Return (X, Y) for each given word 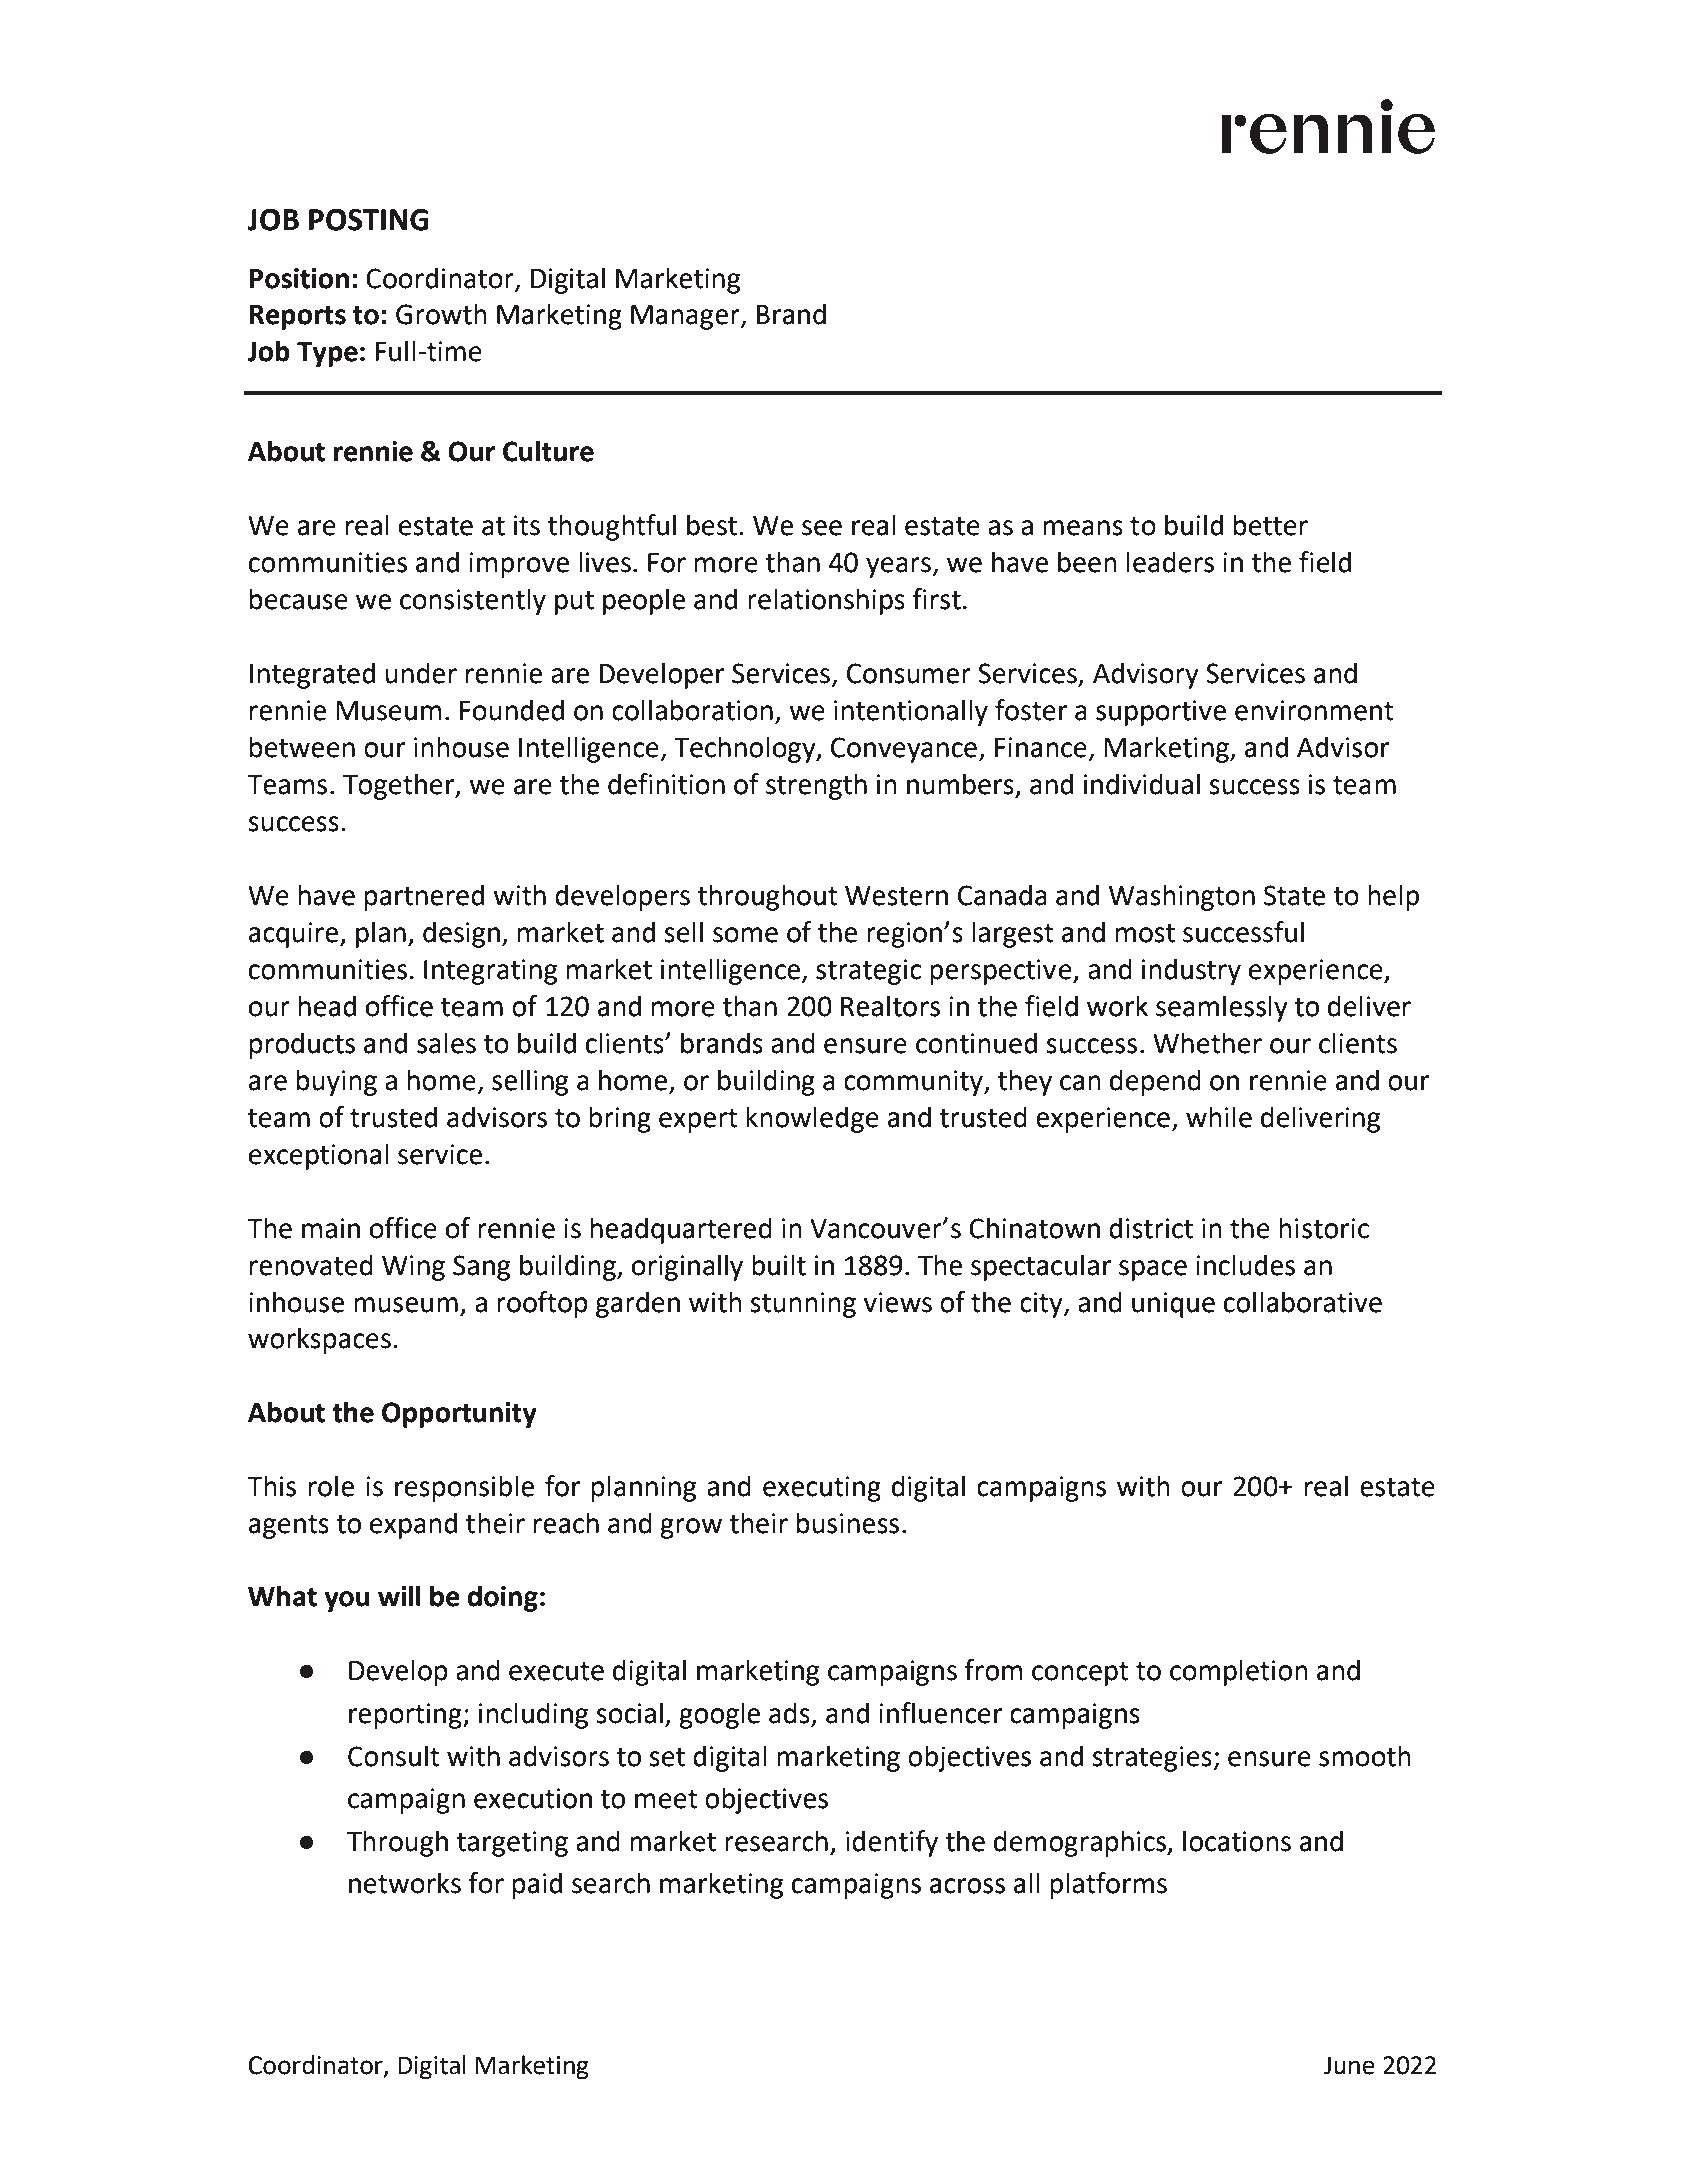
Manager (686, 317)
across (967, 1886)
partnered (424, 897)
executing (822, 1489)
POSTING (369, 220)
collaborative (1303, 1302)
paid (537, 1885)
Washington (1182, 897)
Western (896, 896)
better (1270, 525)
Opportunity (459, 1415)
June (1349, 2065)
